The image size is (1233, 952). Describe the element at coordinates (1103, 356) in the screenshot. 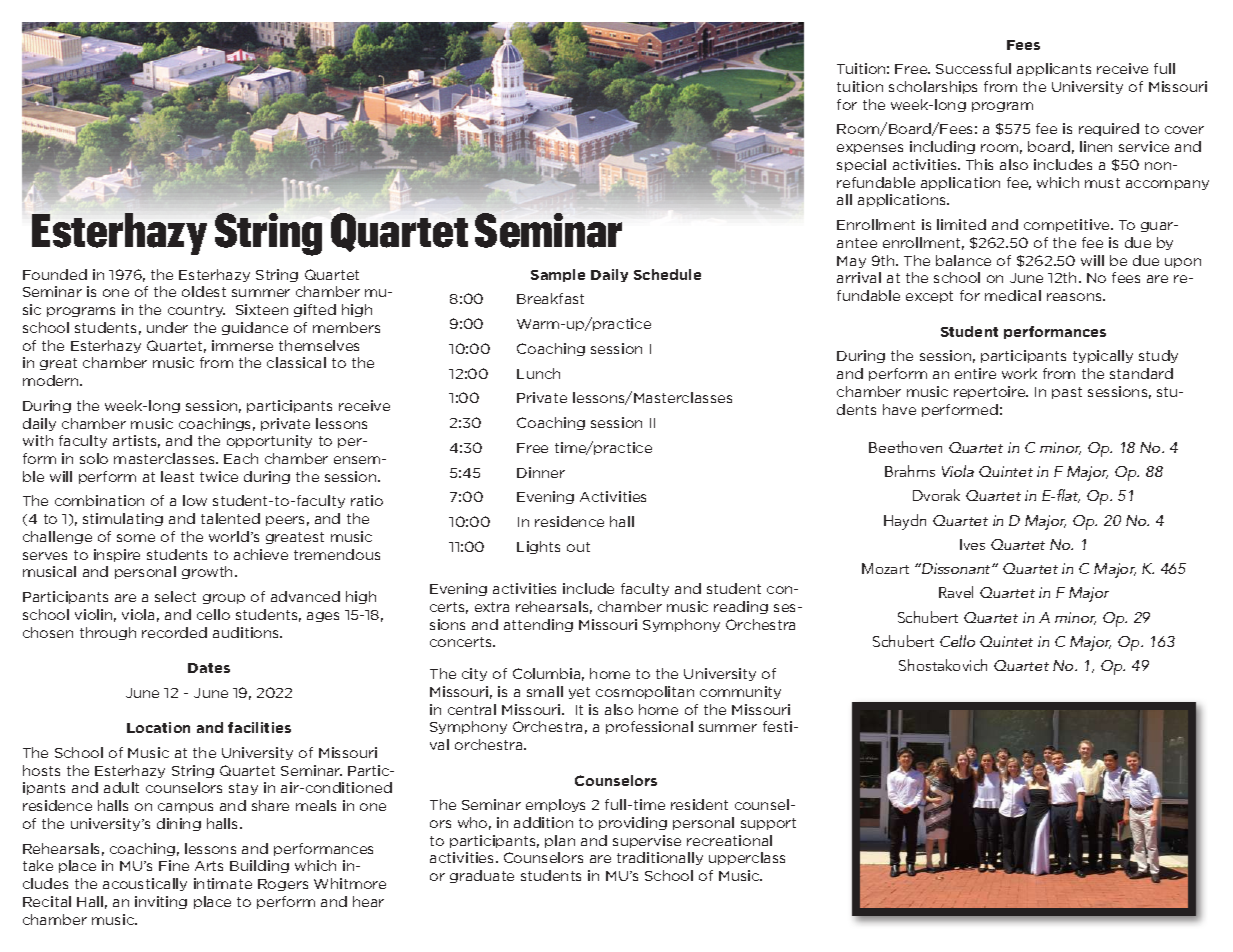

I see `typically` at that location.
